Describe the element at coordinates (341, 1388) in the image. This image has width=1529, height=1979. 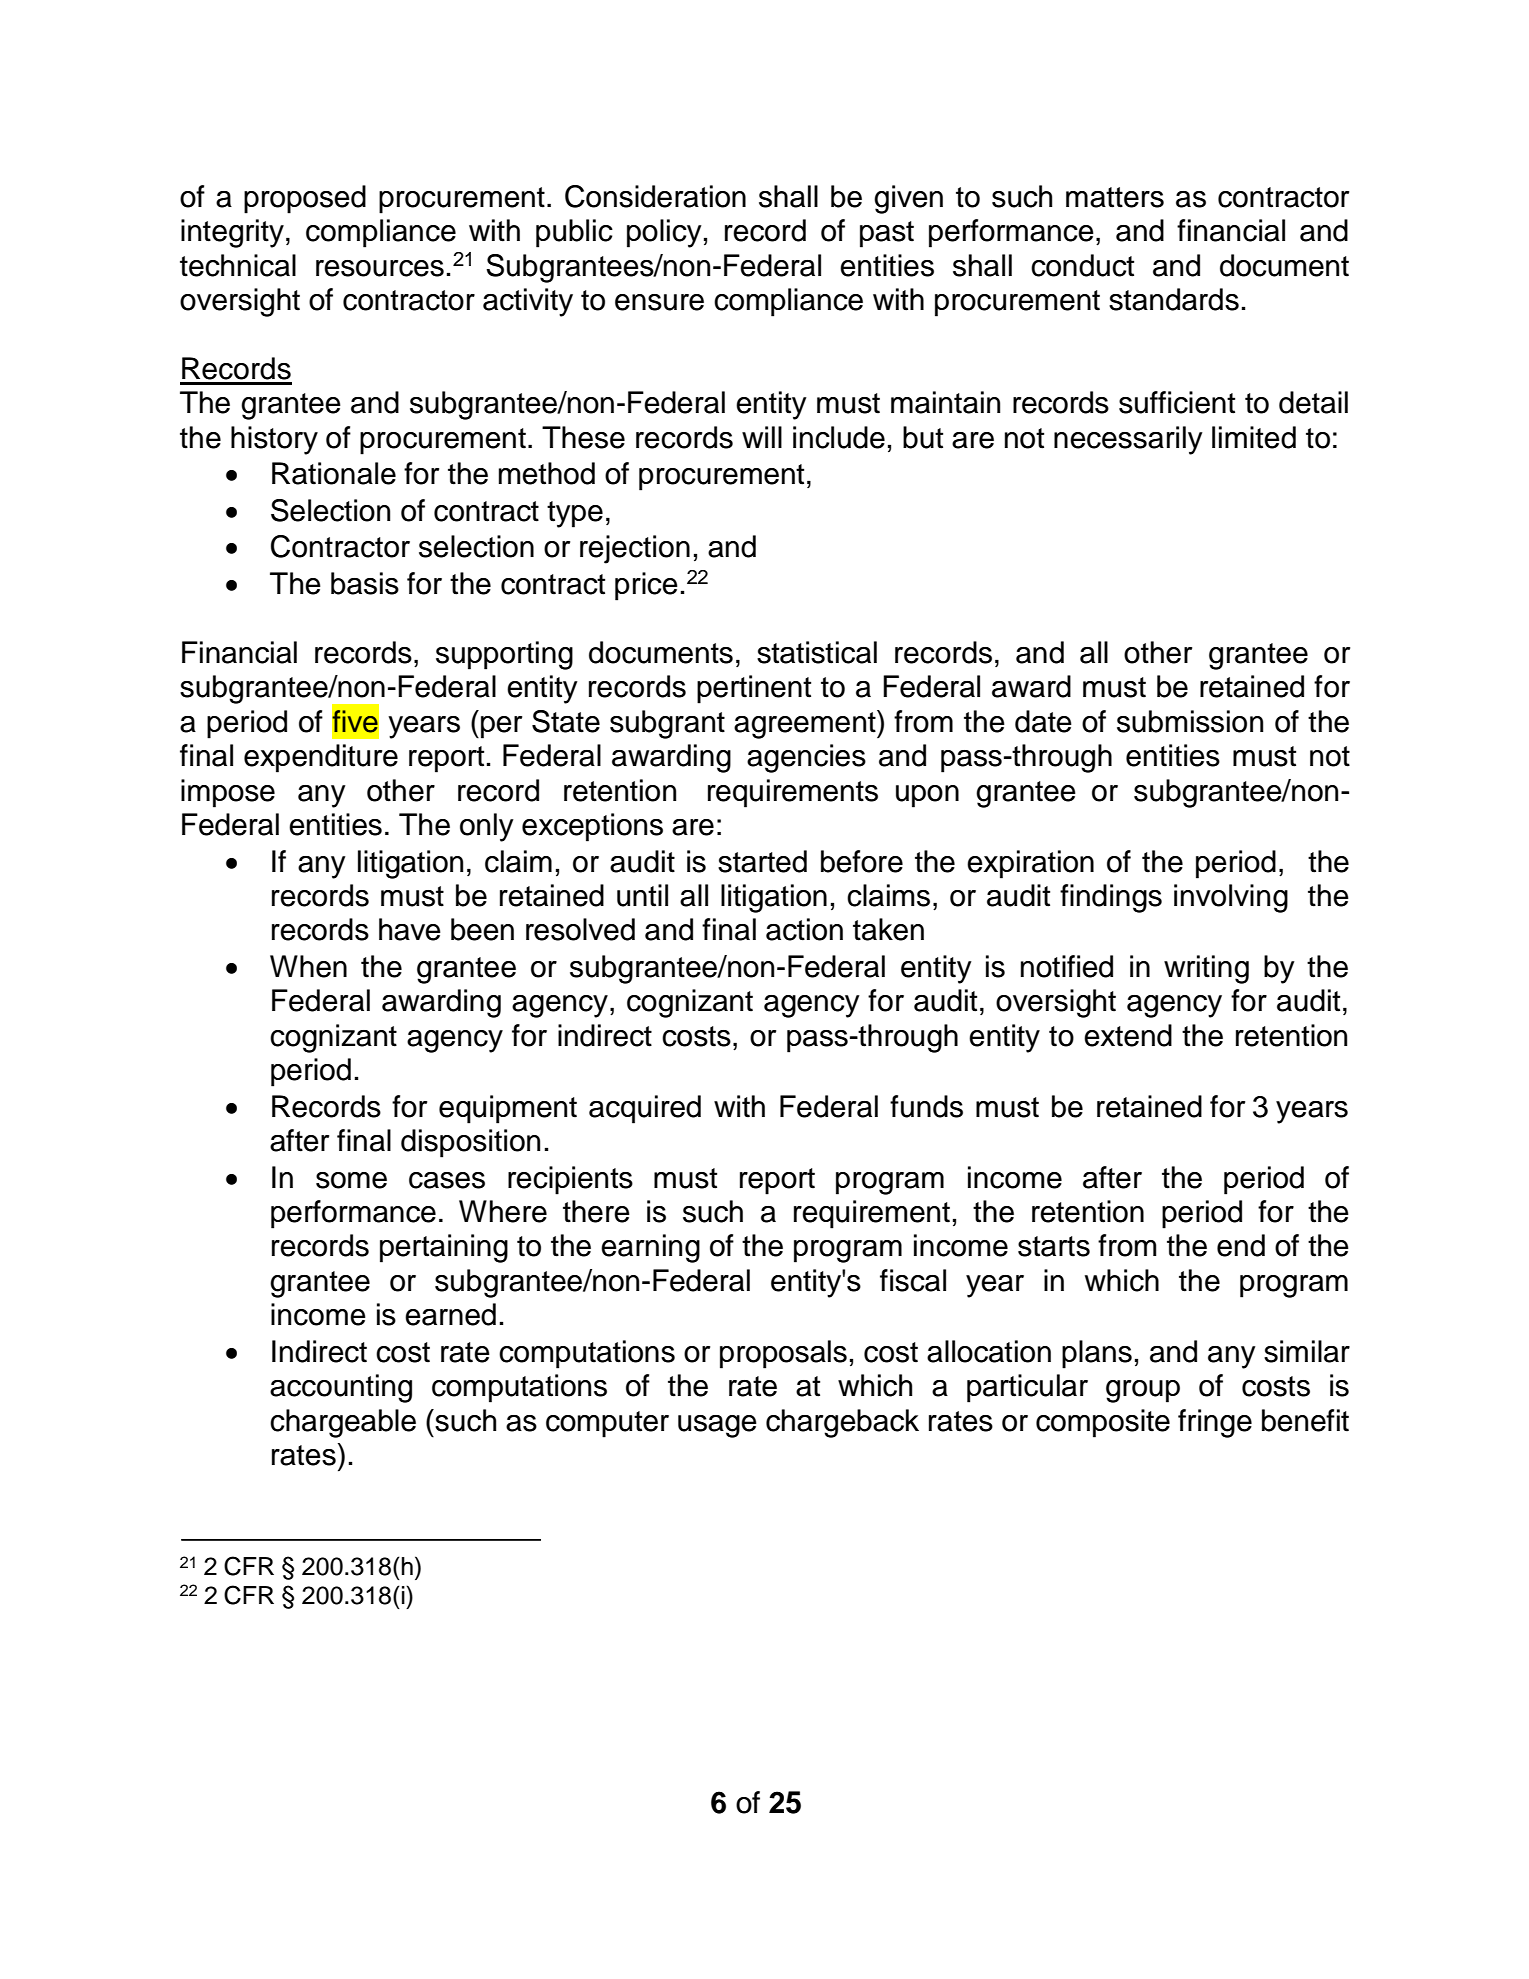
I see `accounting` at that location.
